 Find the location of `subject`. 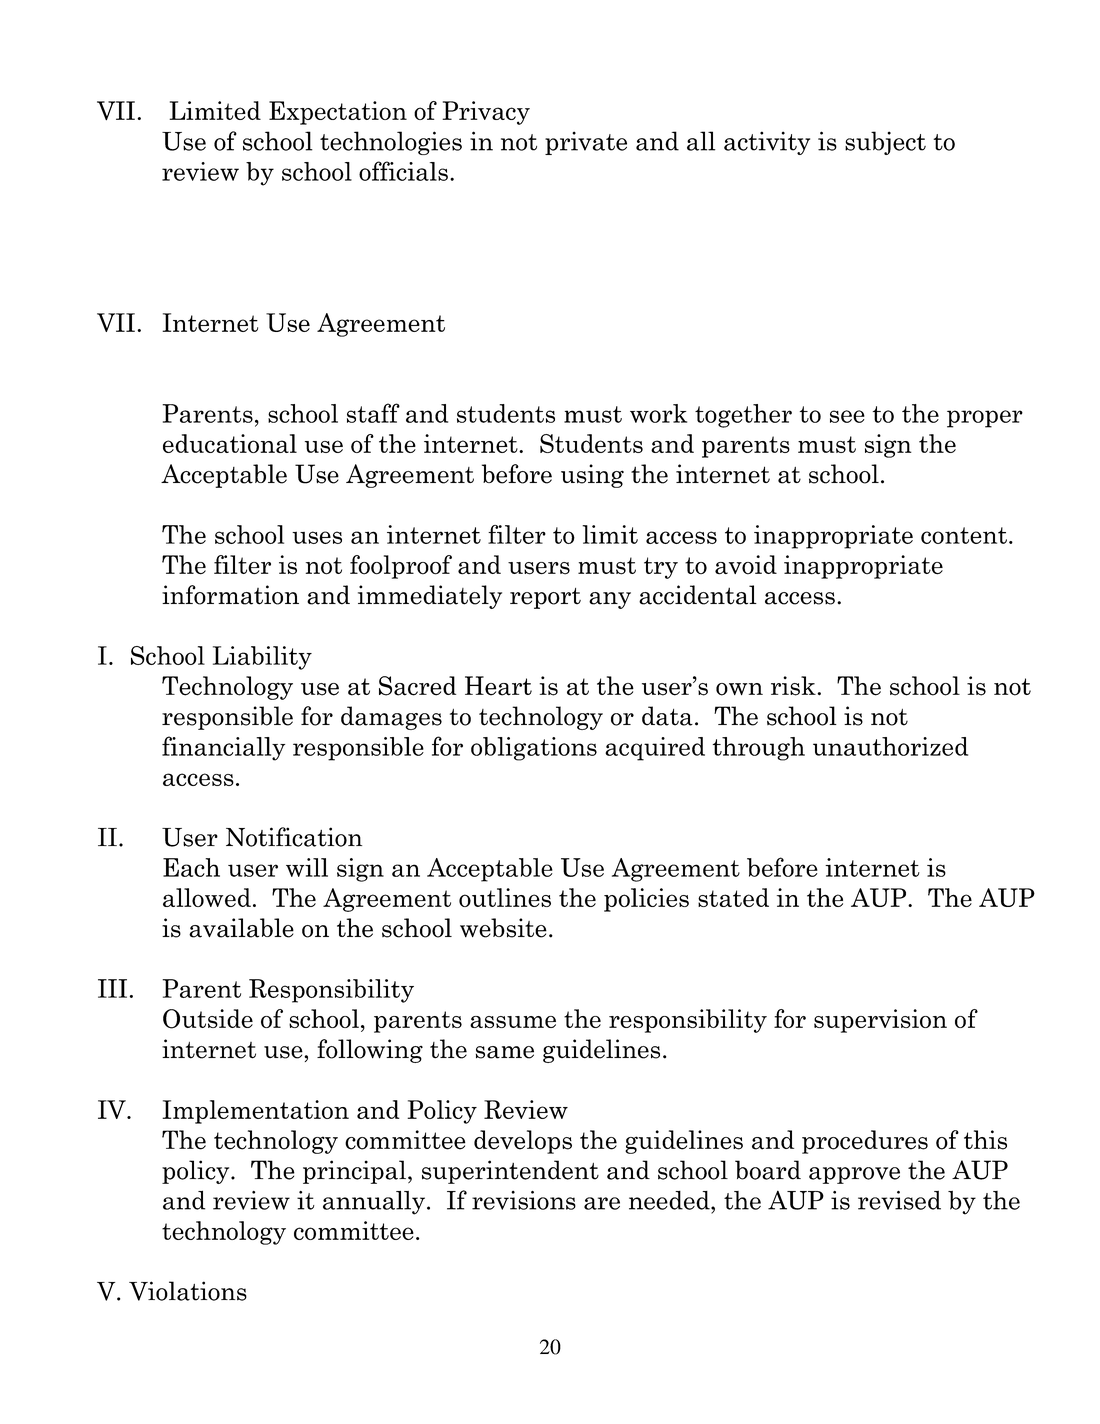

subject is located at coordinates (885, 143).
